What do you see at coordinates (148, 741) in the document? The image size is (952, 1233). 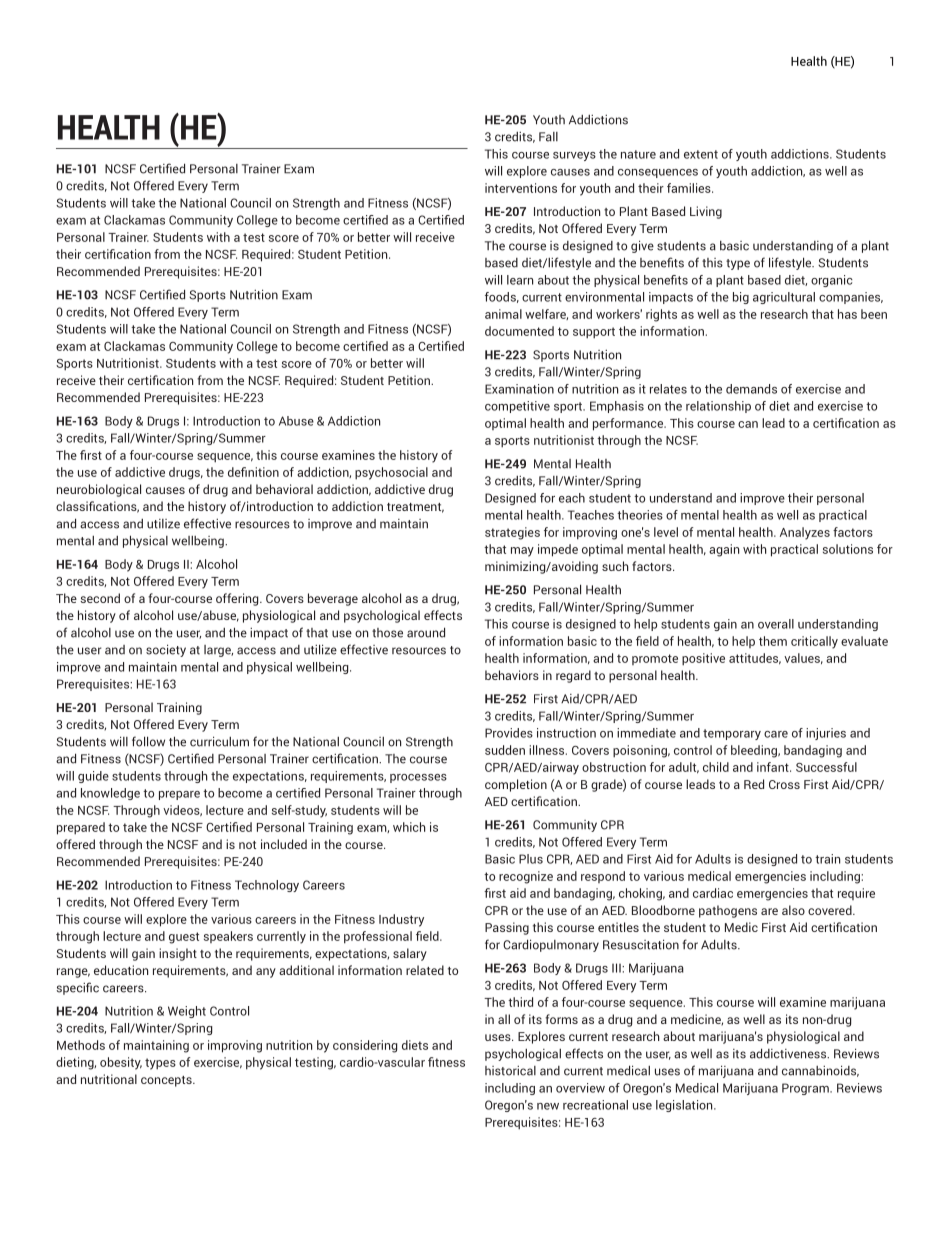 I see `follow` at bounding box center [148, 741].
